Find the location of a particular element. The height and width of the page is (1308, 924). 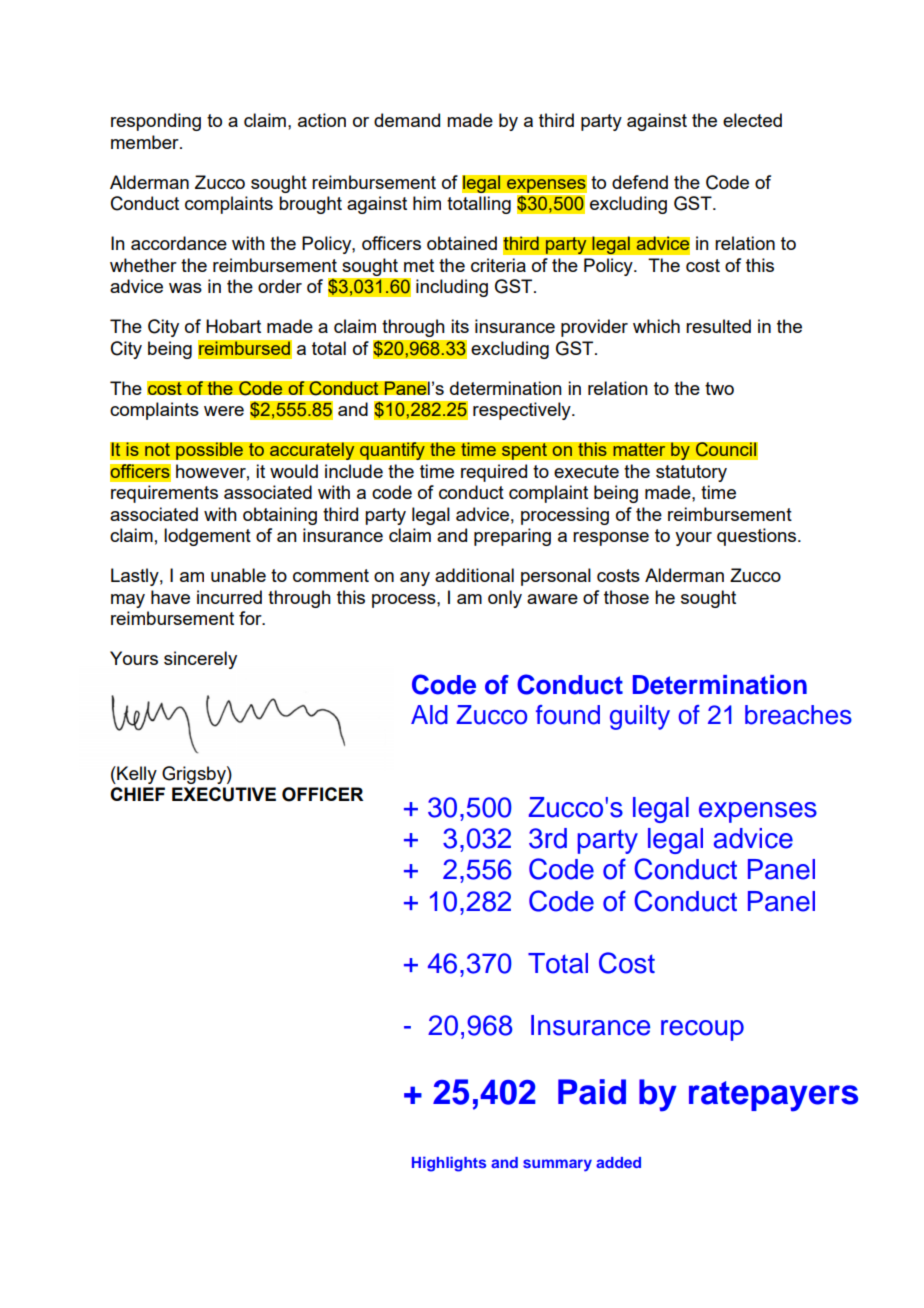

only is located at coordinates (505, 599).
